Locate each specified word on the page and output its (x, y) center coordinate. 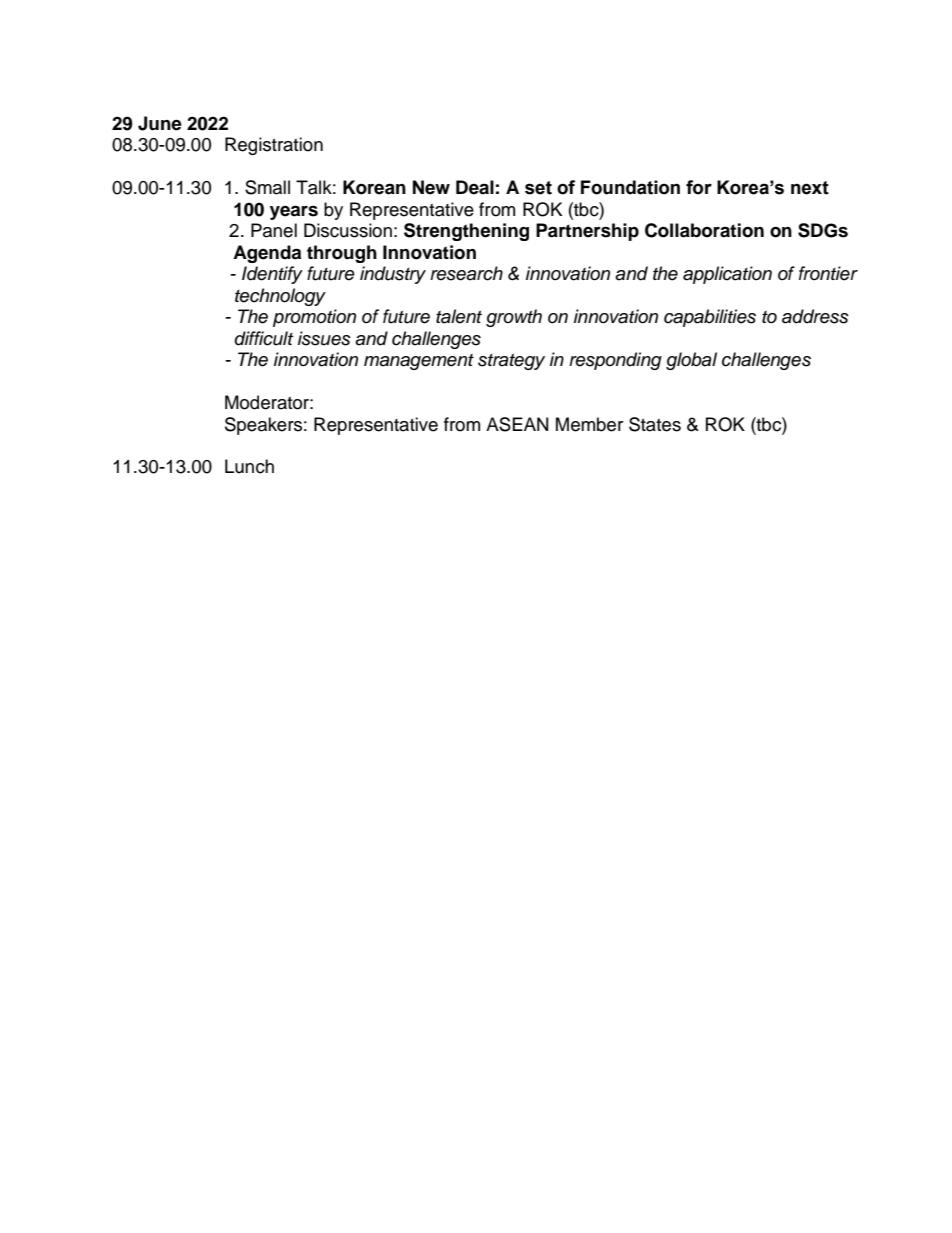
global (691, 361)
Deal (475, 187)
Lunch (249, 466)
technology (280, 297)
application (727, 275)
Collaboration (704, 230)
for (699, 187)
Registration (274, 146)
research (466, 273)
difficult (264, 338)
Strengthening (466, 232)
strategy (511, 362)
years (294, 212)
